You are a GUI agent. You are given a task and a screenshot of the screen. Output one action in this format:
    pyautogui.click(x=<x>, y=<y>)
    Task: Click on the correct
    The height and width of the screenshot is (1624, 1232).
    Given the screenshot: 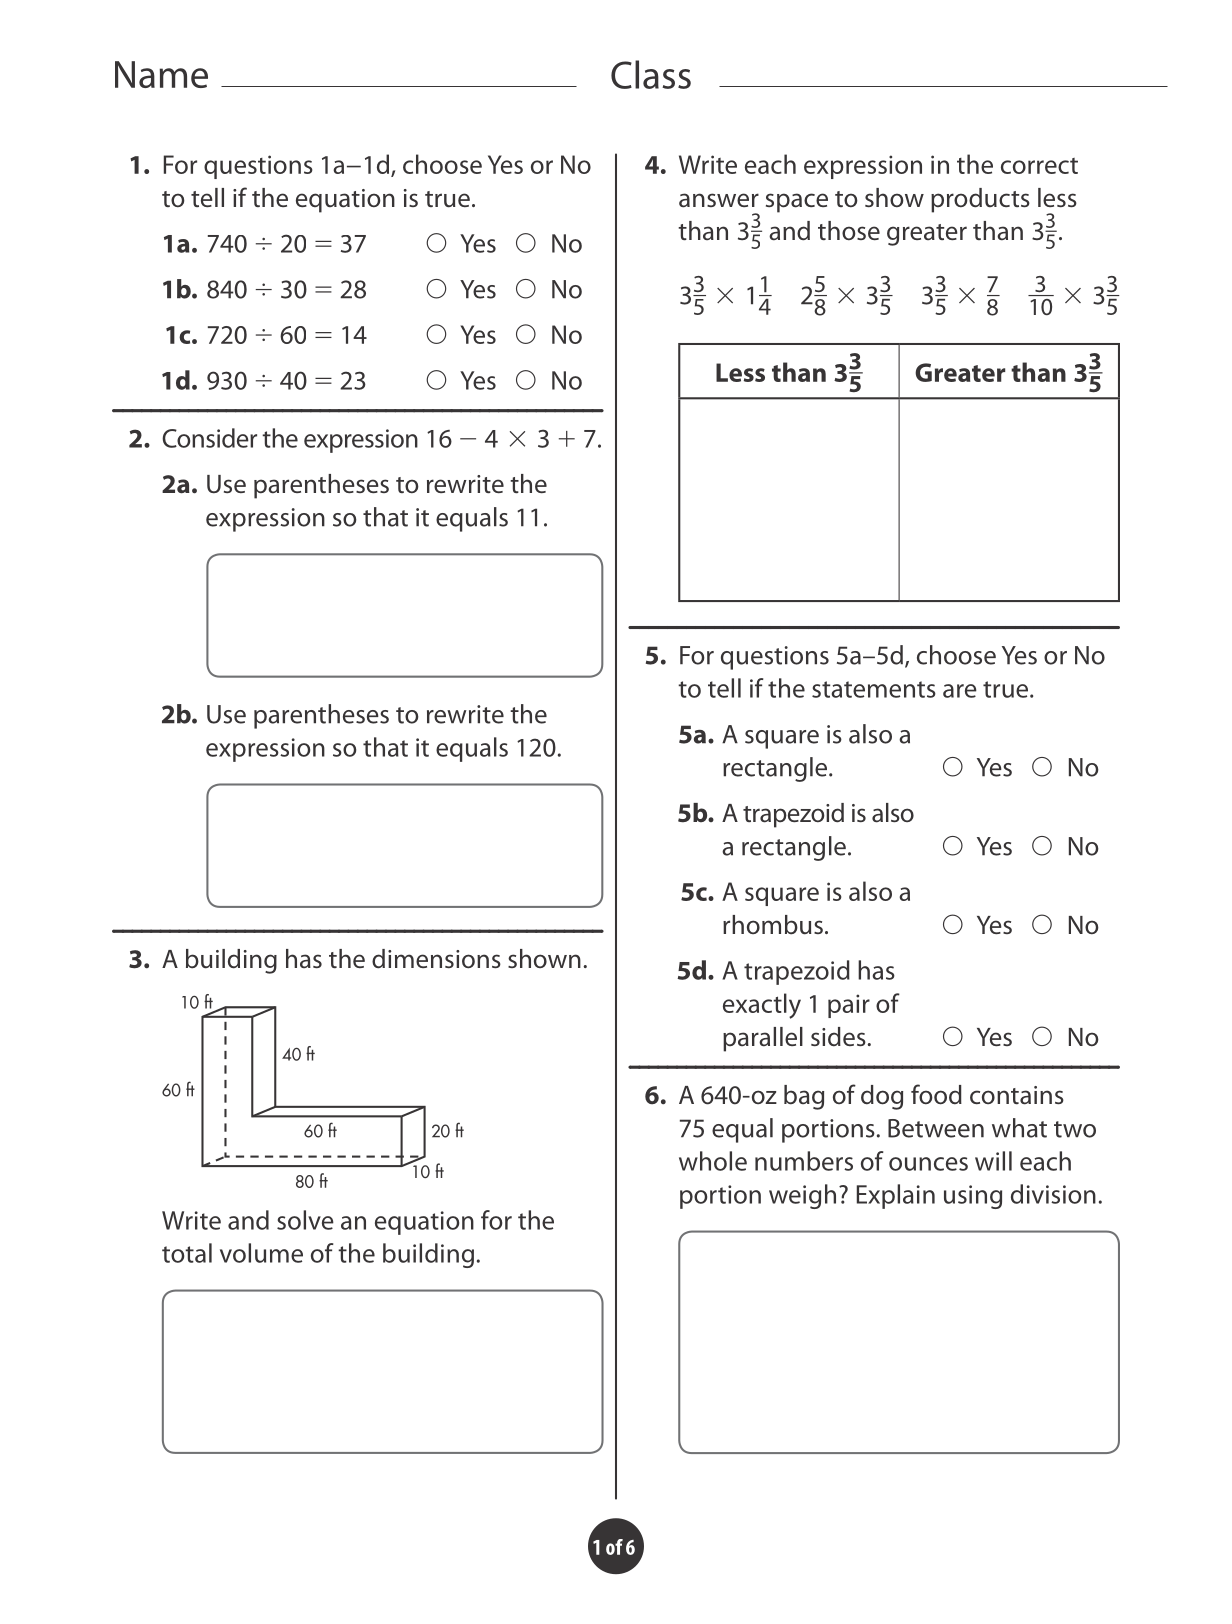 What is the action you would take?
    pyautogui.click(x=1039, y=166)
